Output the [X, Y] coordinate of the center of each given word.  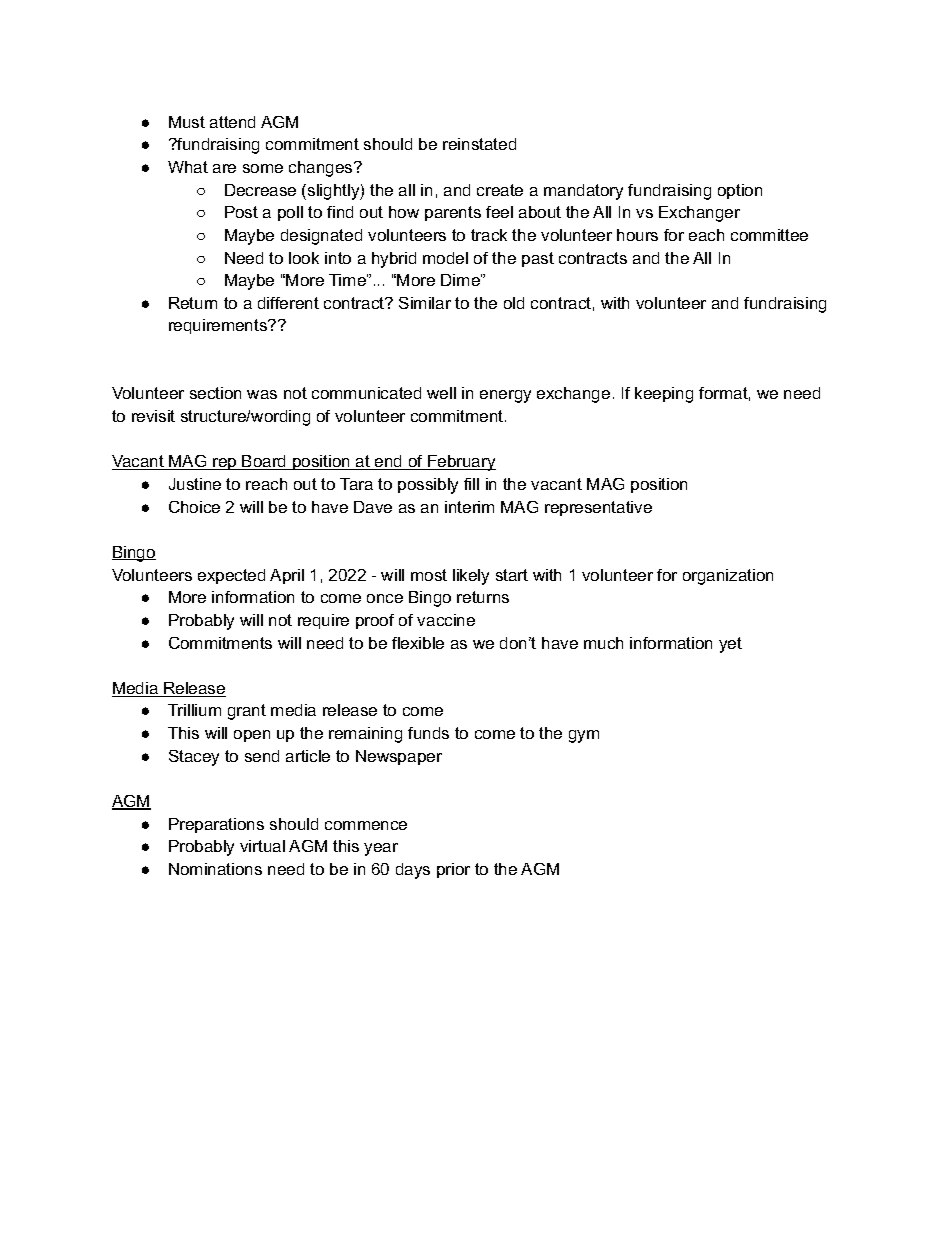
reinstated [479, 144]
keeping [664, 395]
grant [247, 712]
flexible [418, 643]
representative [598, 508]
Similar [425, 303]
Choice [194, 507]
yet [730, 645]
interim [469, 507]
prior [453, 870]
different [288, 303]
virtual [262, 846]
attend [232, 122]
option [740, 191]
